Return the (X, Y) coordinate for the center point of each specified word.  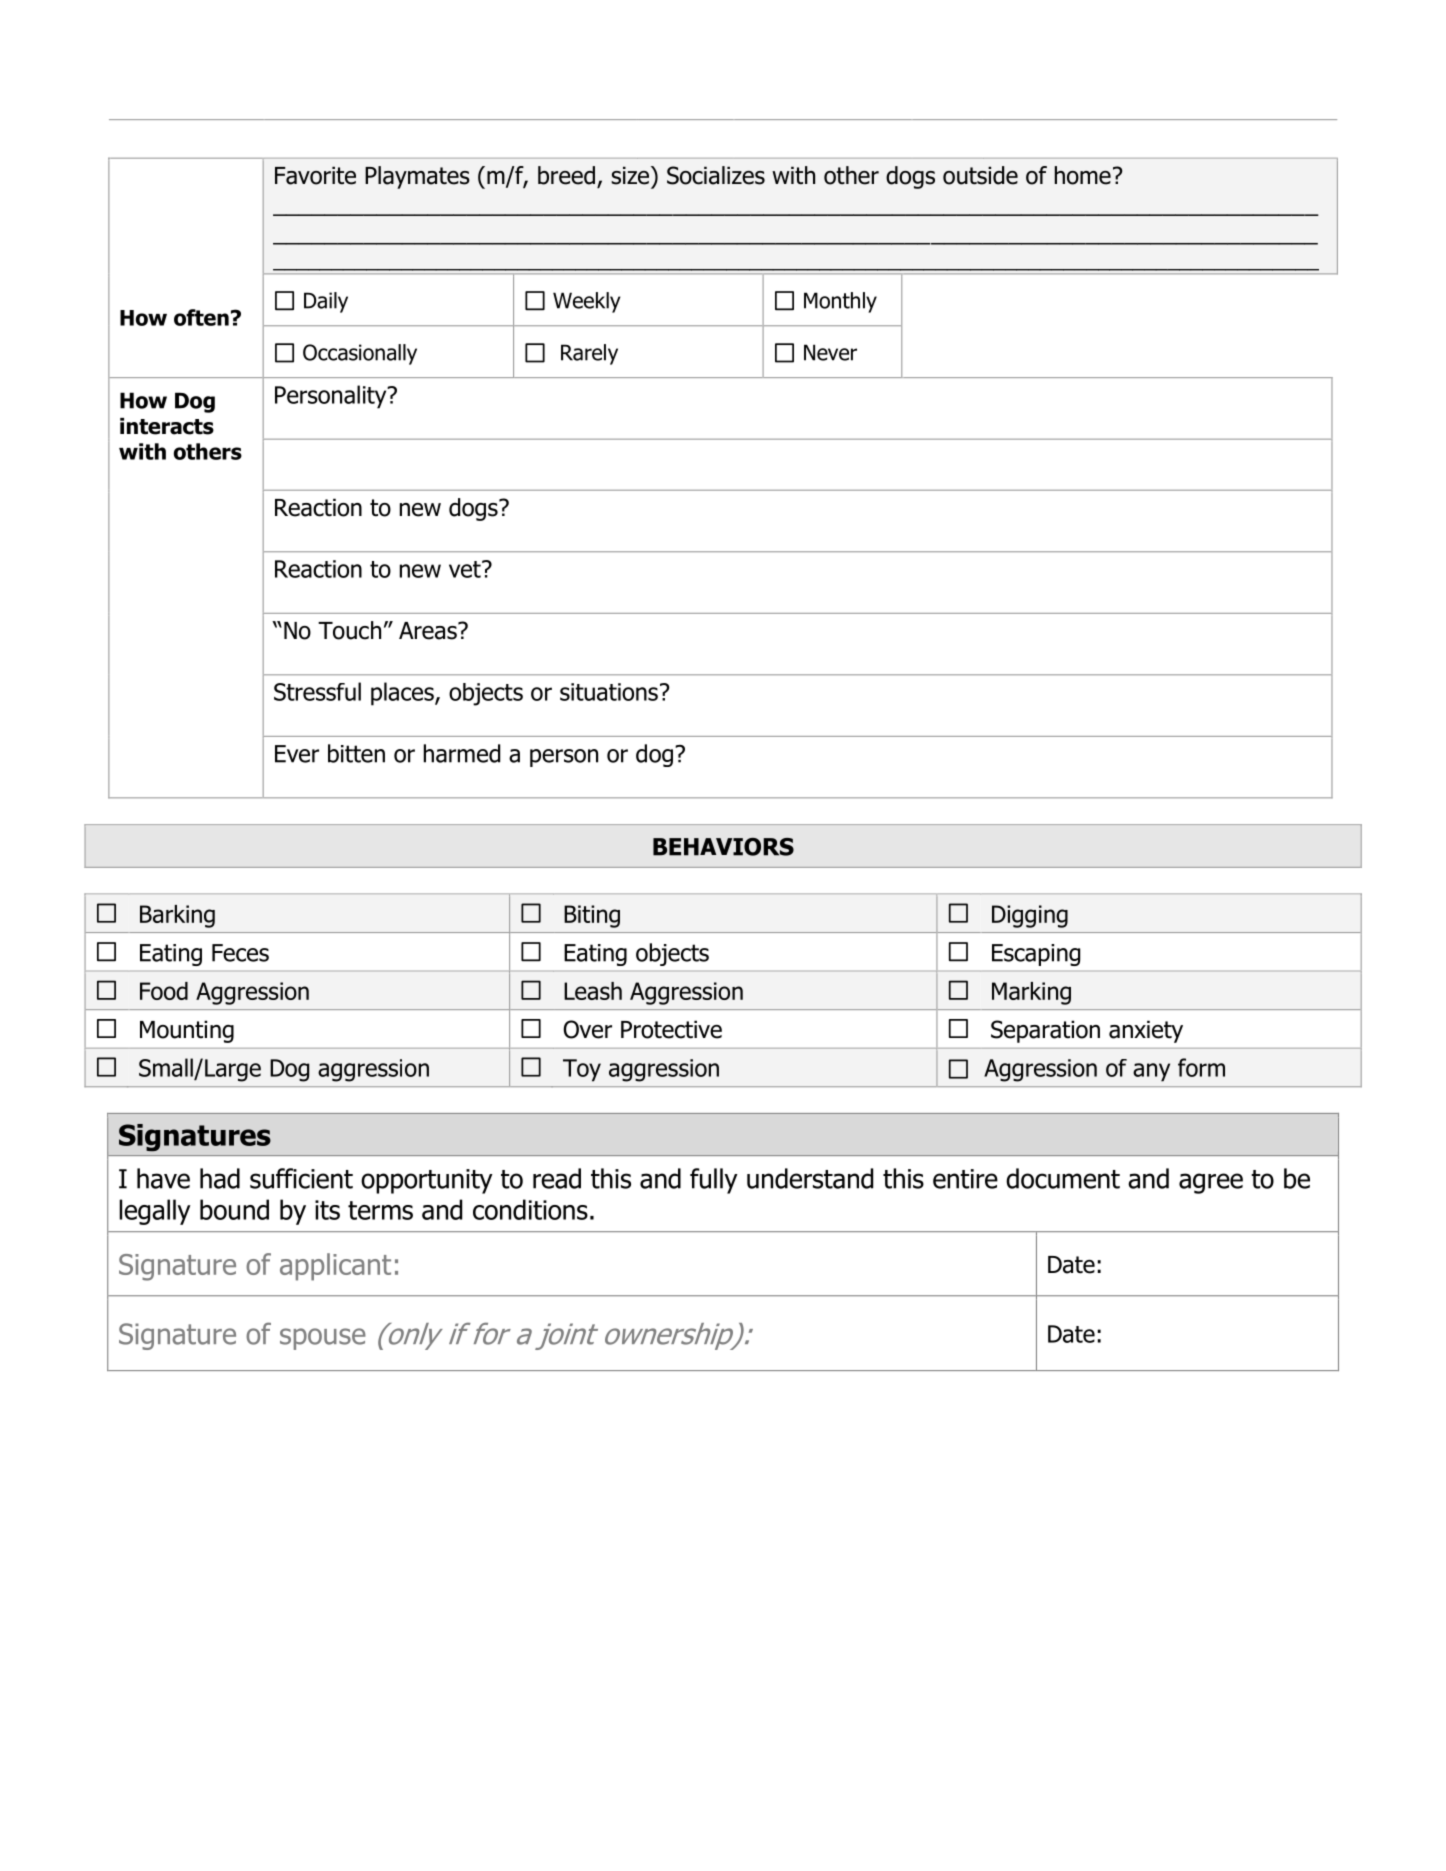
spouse (323, 1339)
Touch (349, 630)
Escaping (1036, 955)
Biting (592, 916)
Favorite (315, 175)
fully (714, 1181)
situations (609, 692)
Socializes (716, 175)
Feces (240, 953)
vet (466, 569)
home (1083, 175)
